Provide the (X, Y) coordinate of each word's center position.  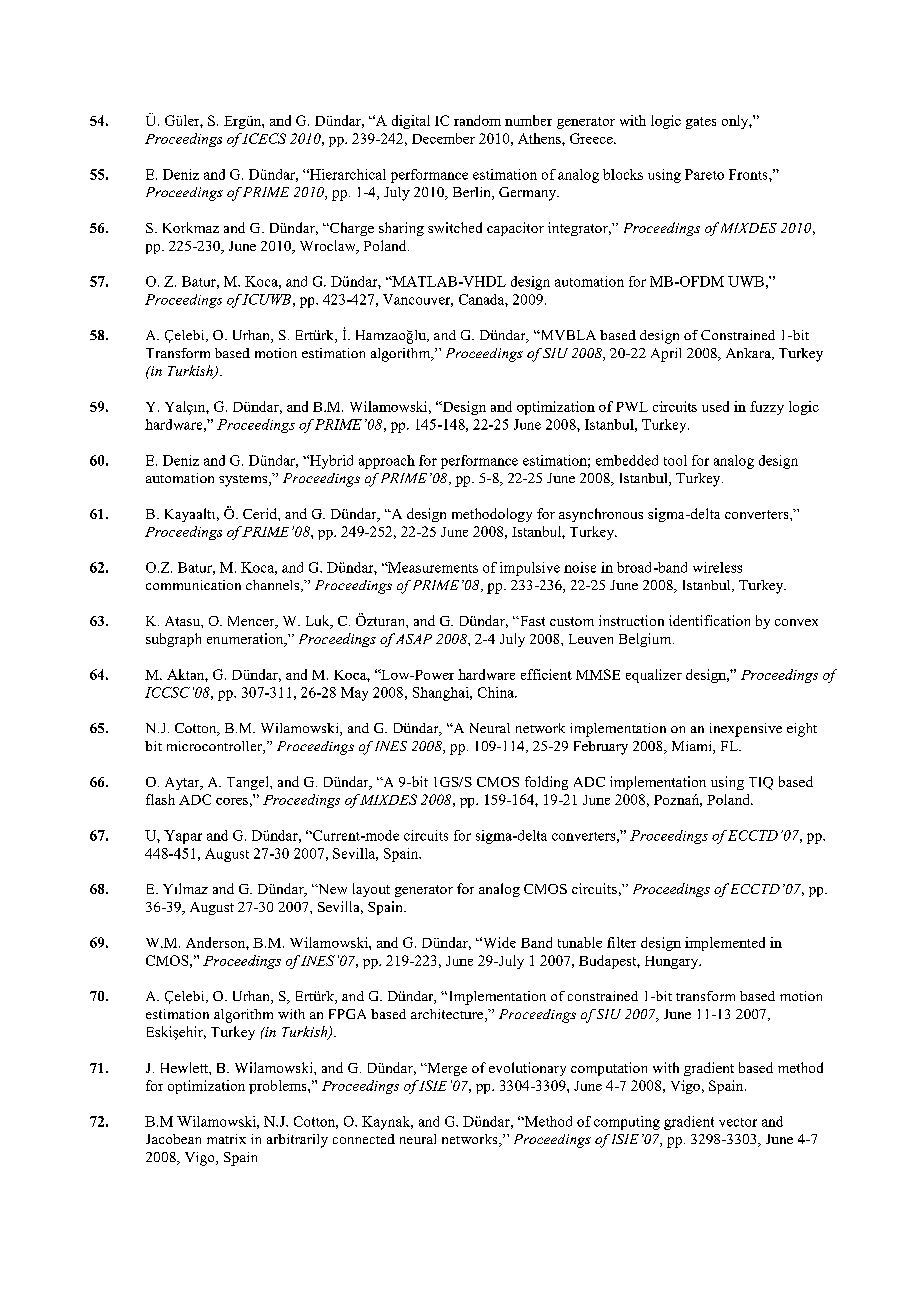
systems (244, 481)
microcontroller (215, 747)
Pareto (704, 174)
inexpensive (746, 730)
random (477, 120)
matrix (226, 1139)
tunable (580, 942)
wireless (717, 567)
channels (274, 586)
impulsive (530, 569)
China (497, 692)
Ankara (749, 354)
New (331, 889)
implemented (725, 944)
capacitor (515, 229)
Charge (351, 229)
